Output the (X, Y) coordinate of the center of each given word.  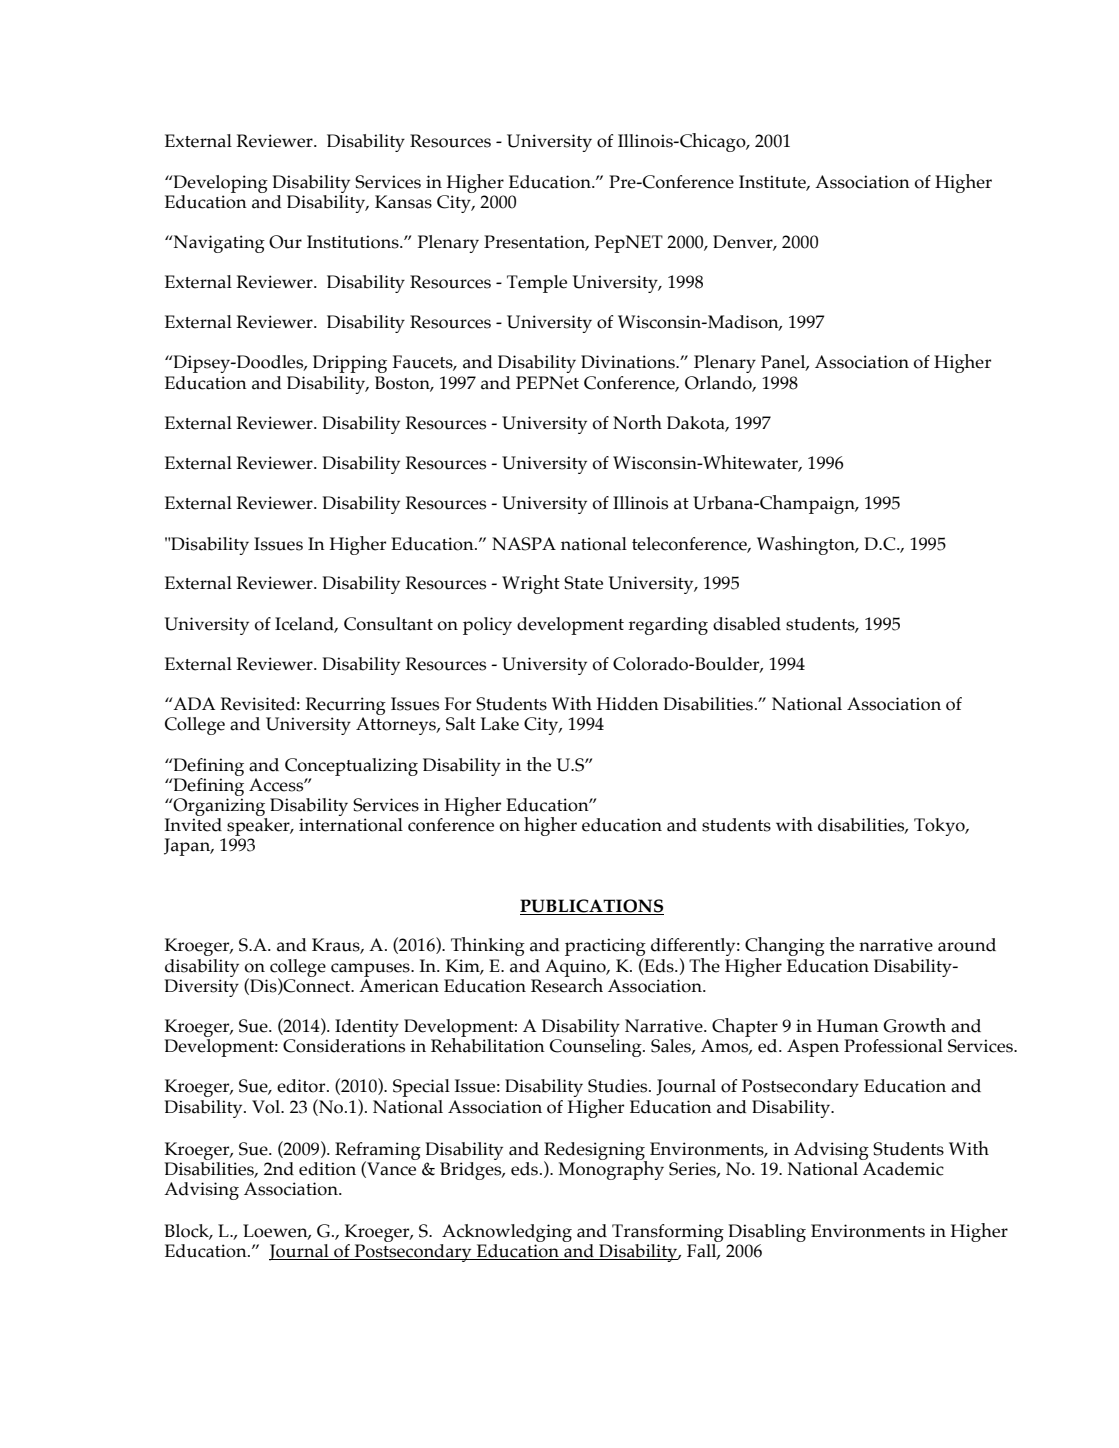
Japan (188, 847)
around (967, 945)
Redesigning (595, 1152)
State (583, 583)
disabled (747, 624)
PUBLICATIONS (591, 906)
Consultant (388, 624)
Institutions (354, 242)
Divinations (629, 362)
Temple (537, 284)
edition (327, 1169)
